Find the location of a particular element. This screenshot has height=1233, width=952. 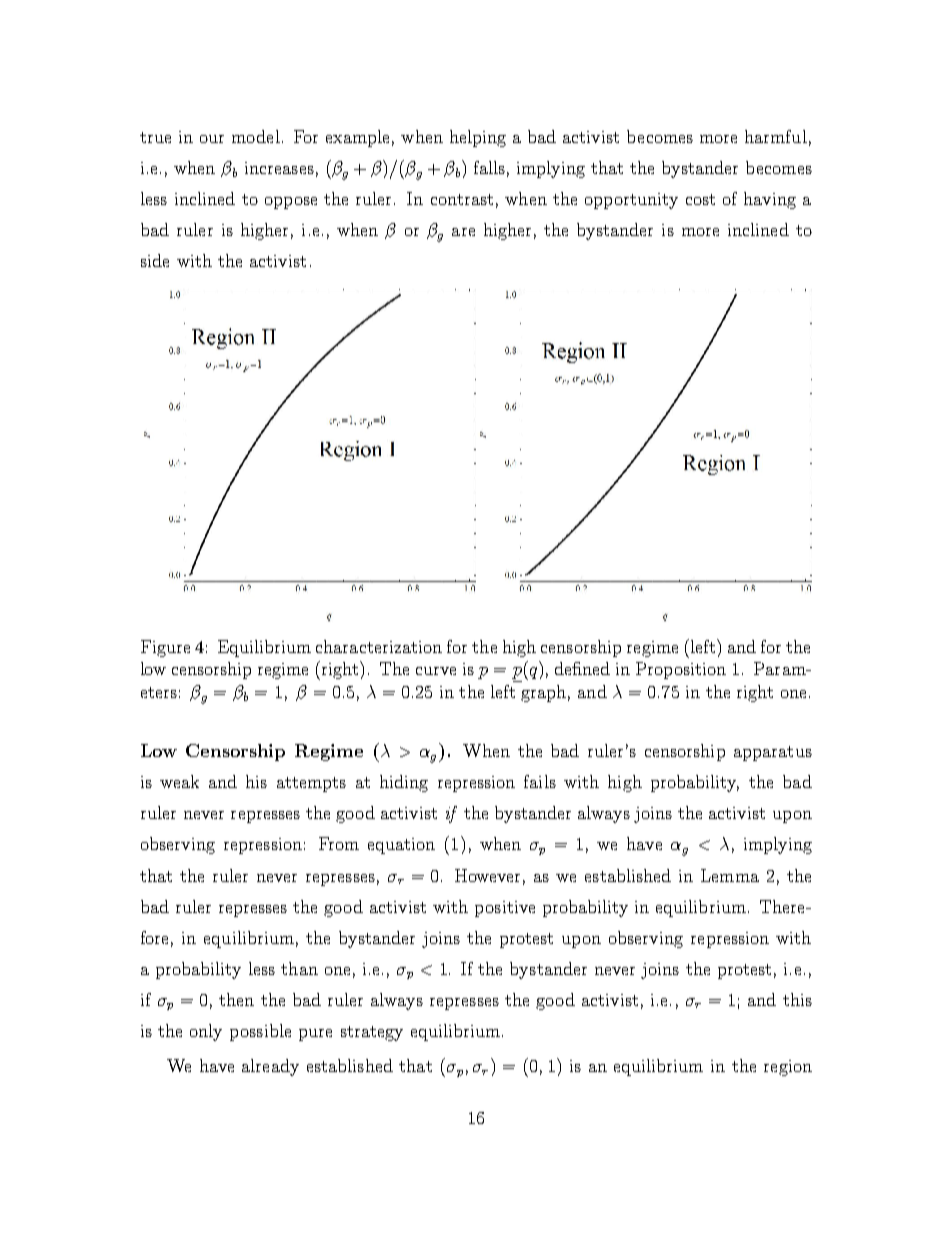

helping is located at coordinates (478, 138).
